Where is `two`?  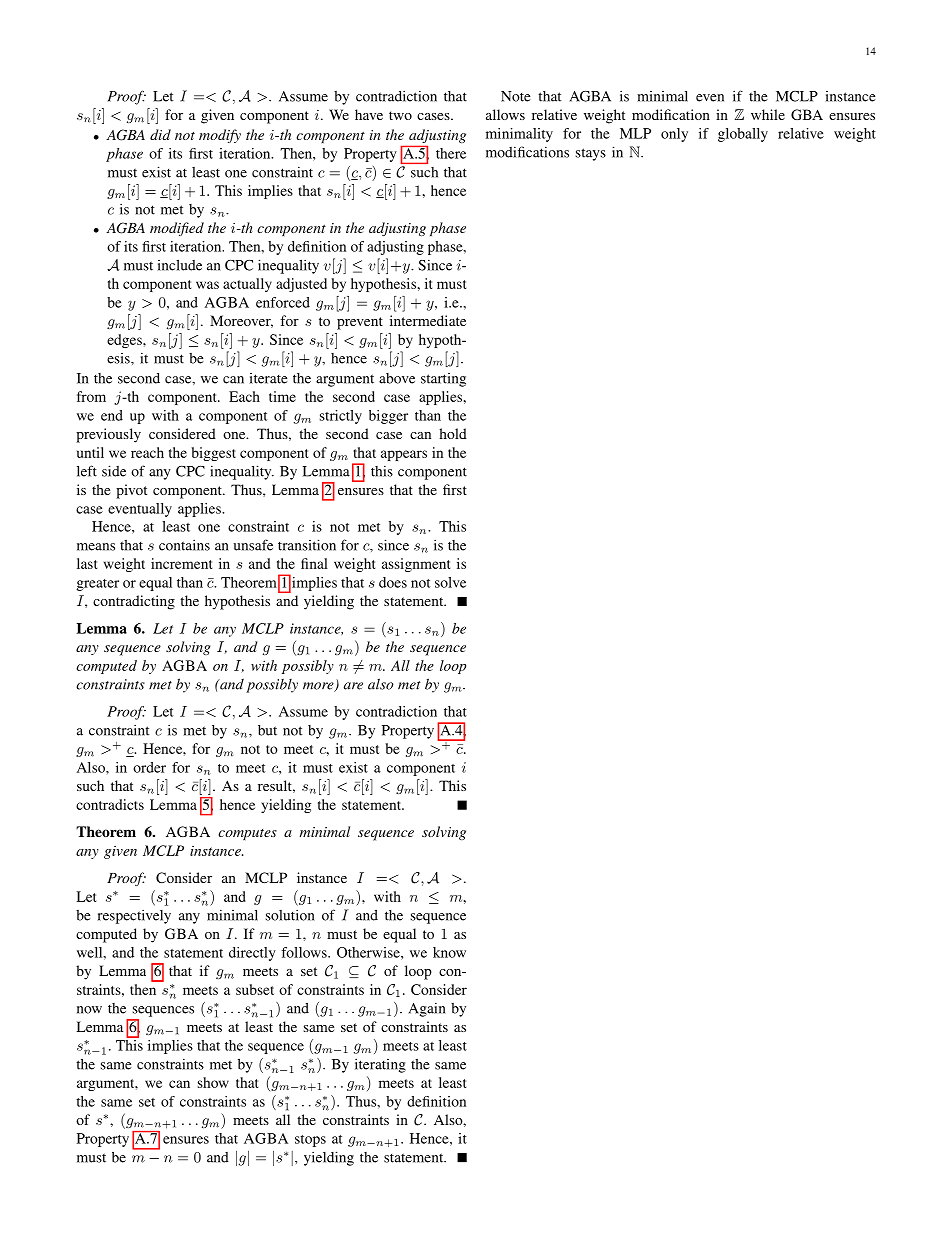
two is located at coordinates (400, 115).
